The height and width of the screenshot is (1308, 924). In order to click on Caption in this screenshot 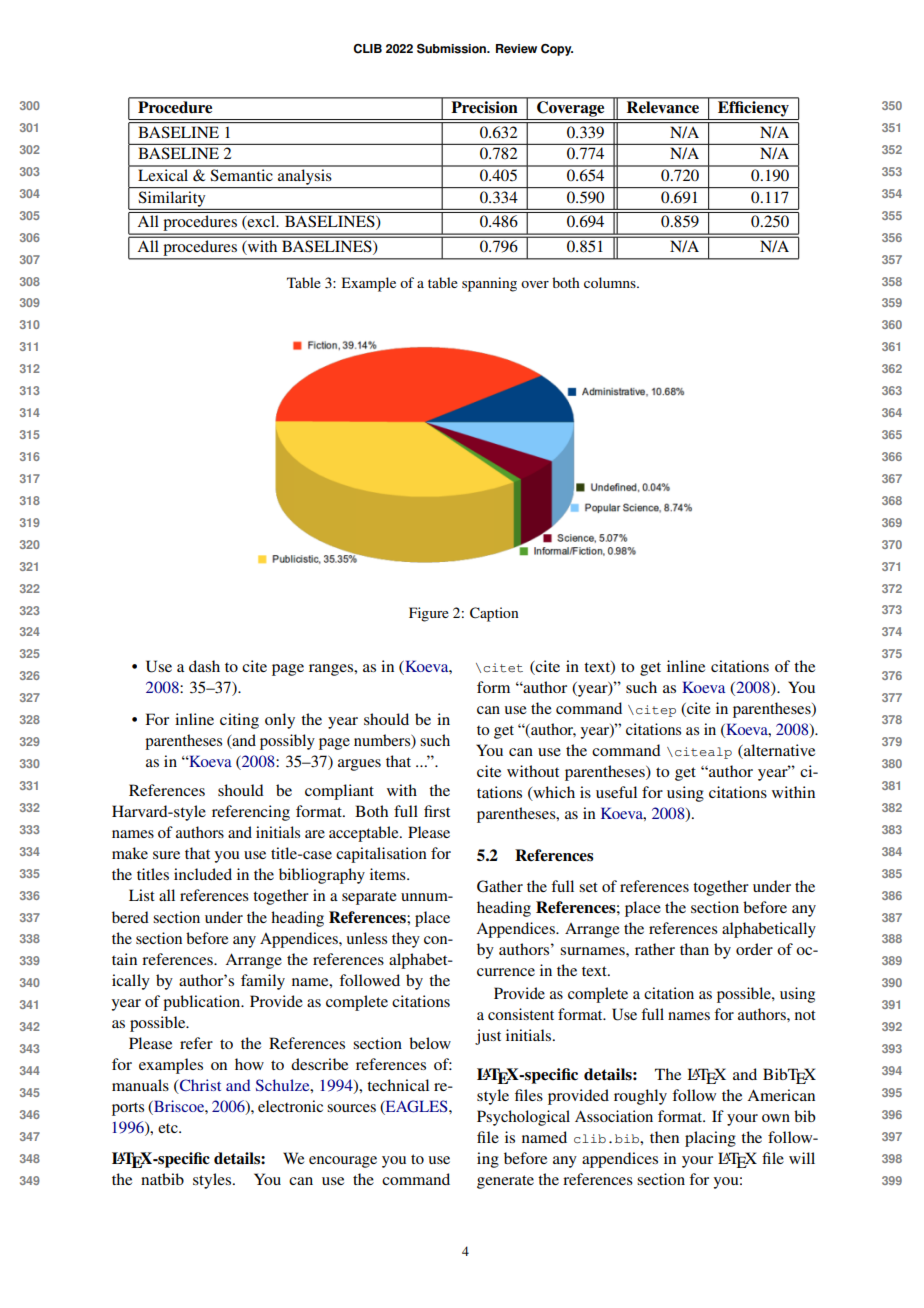, I will do `click(494, 614)`.
